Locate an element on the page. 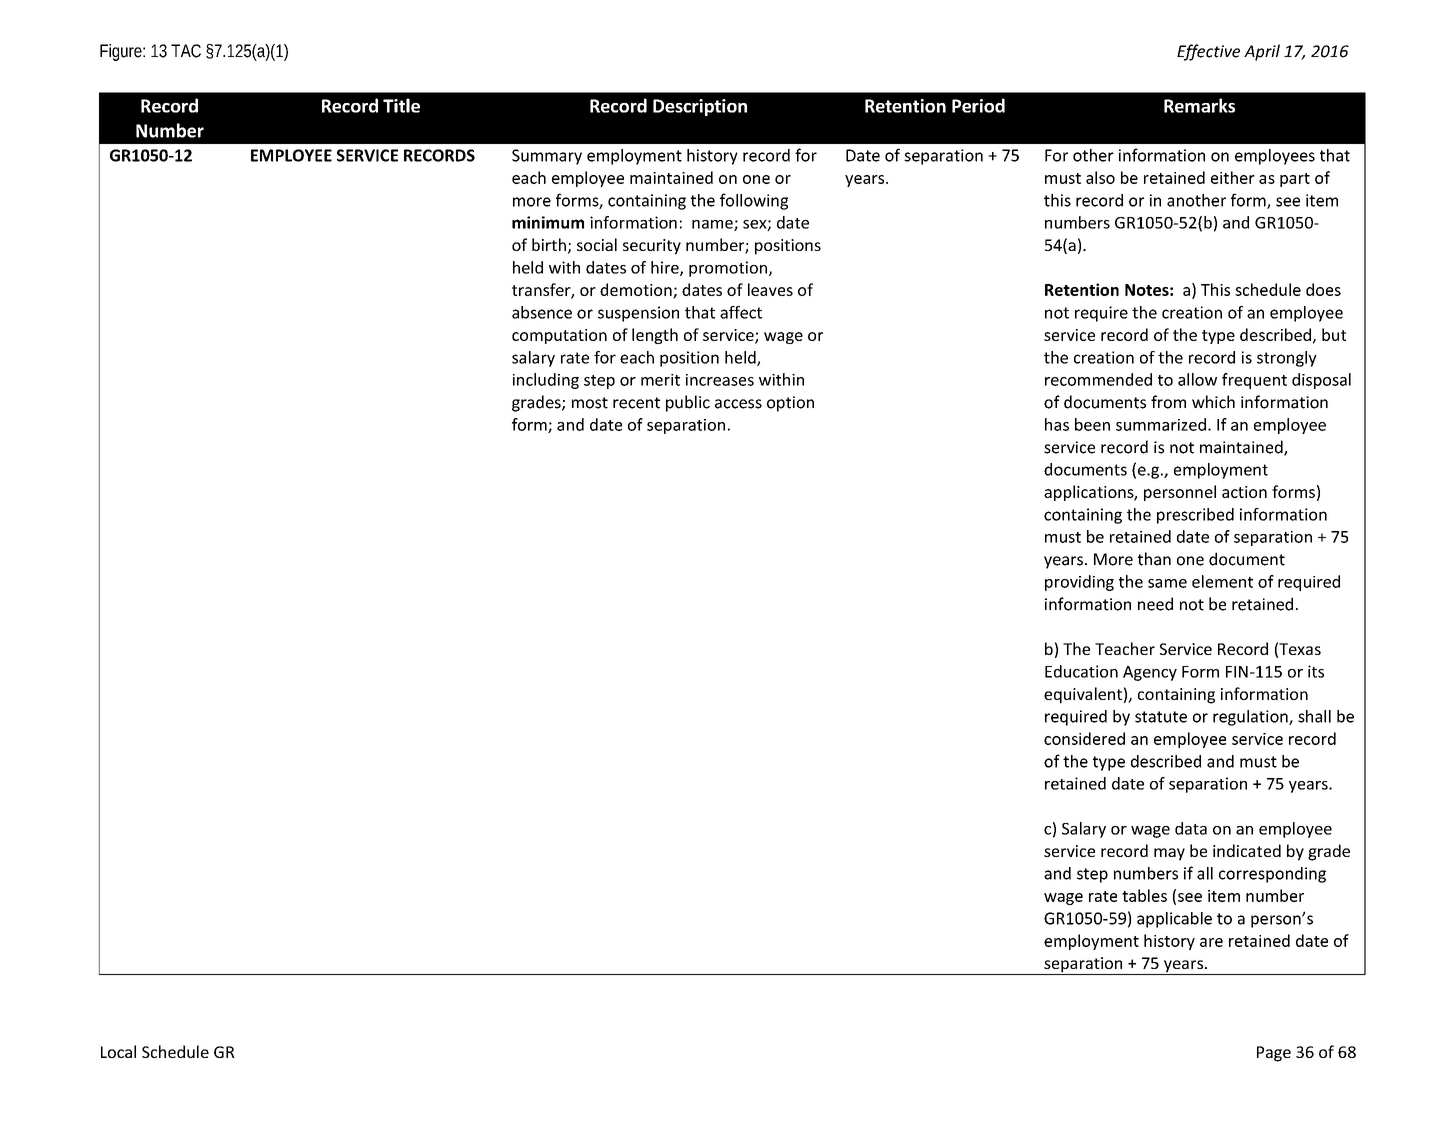  data is located at coordinates (1191, 828).
